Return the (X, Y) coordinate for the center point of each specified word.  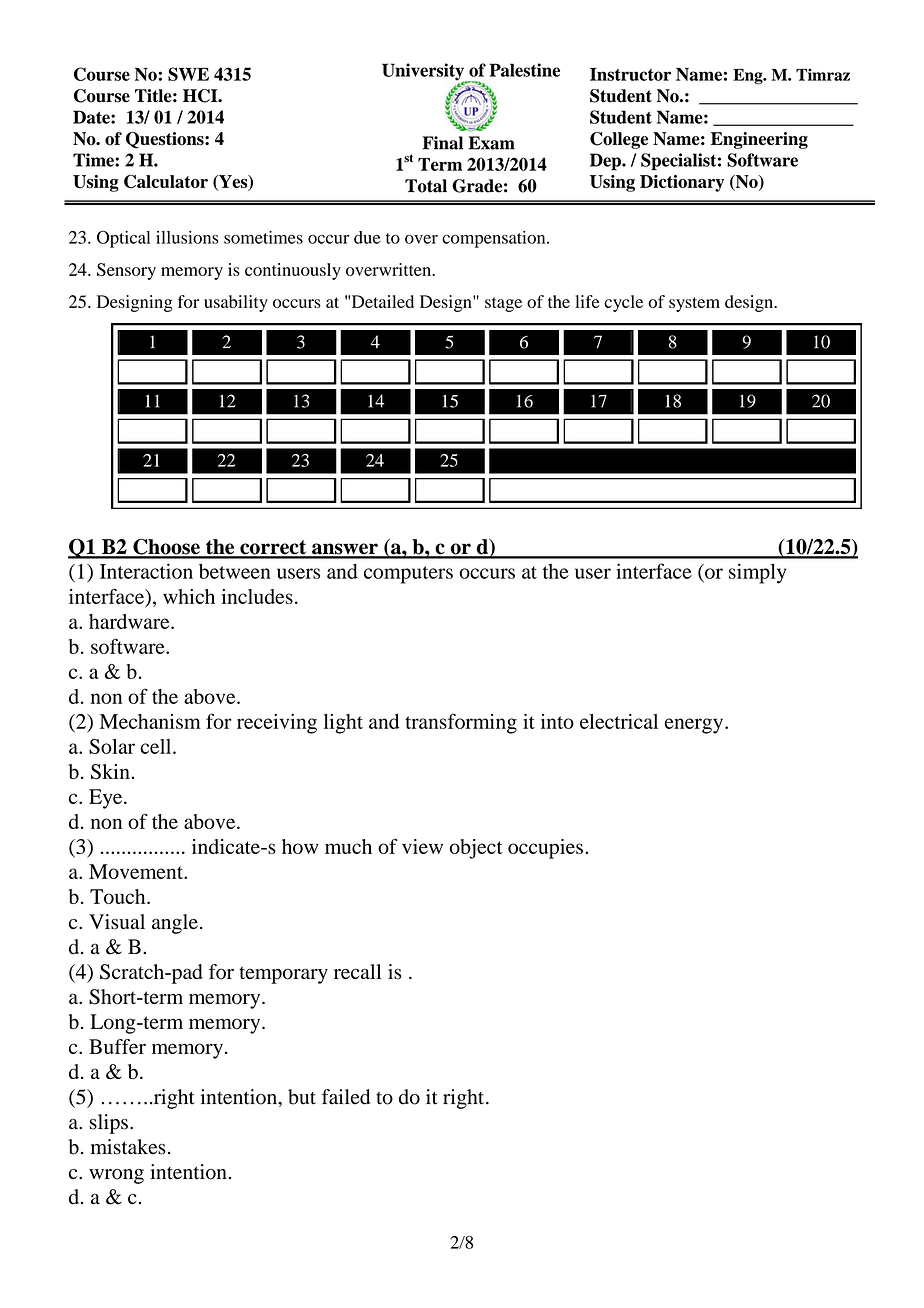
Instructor (630, 74)
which (189, 596)
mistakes (128, 1147)
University (424, 73)
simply (757, 573)
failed (346, 1097)
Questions (166, 140)
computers (408, 575)
